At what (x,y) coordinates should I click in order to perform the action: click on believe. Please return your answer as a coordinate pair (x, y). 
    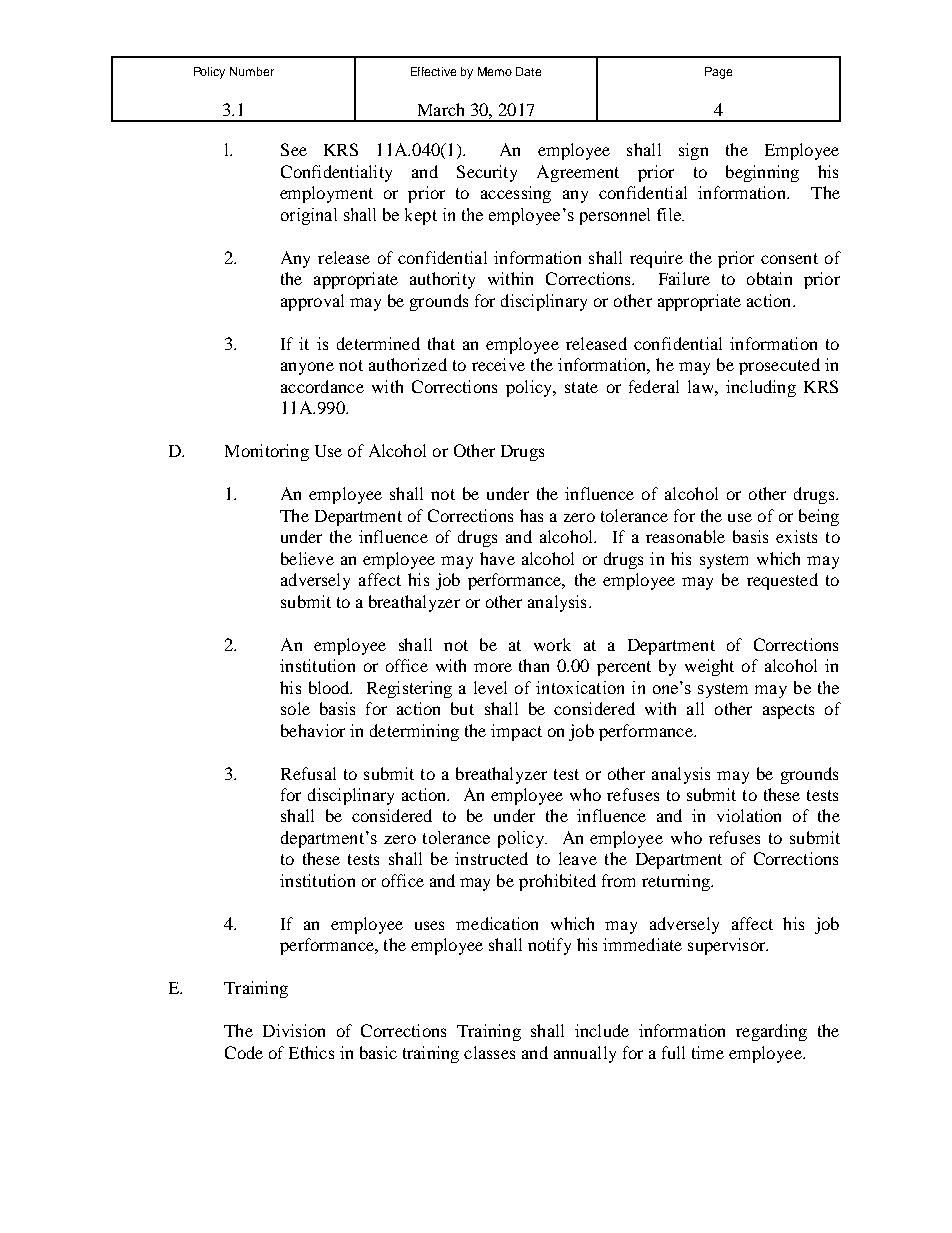
    Looking at the image, I should click on (307, 558).
